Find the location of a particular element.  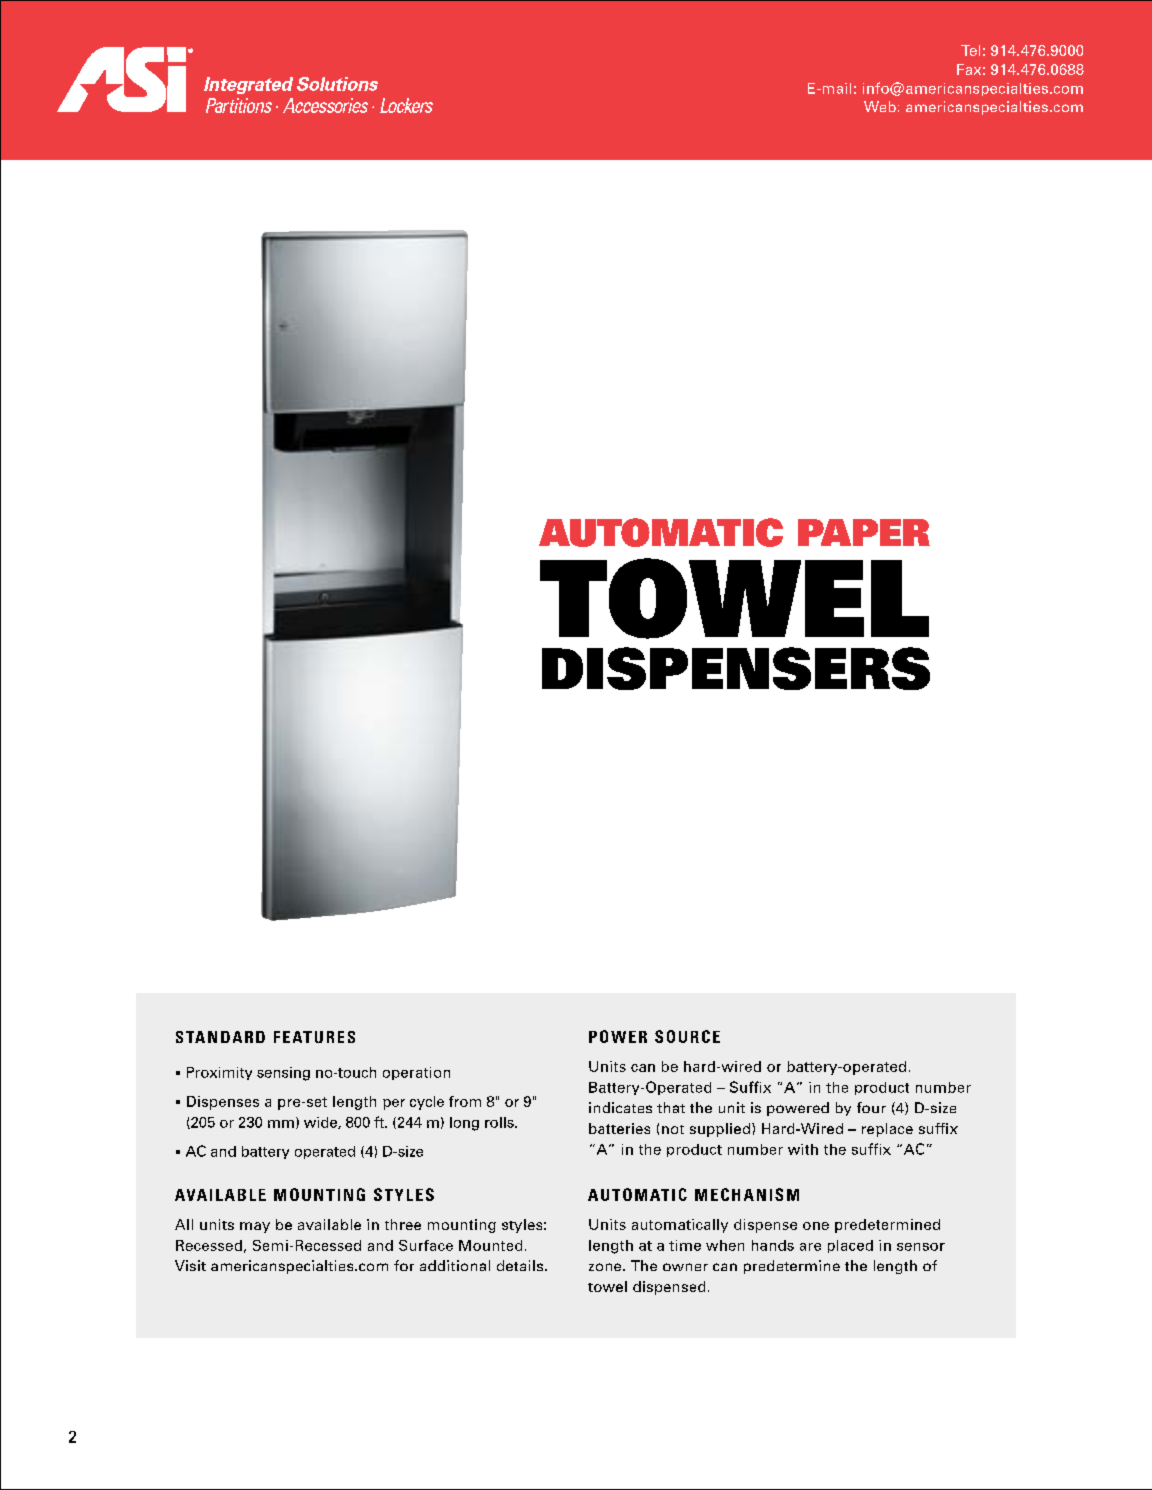

may is located at coordinates (255, 1227).
